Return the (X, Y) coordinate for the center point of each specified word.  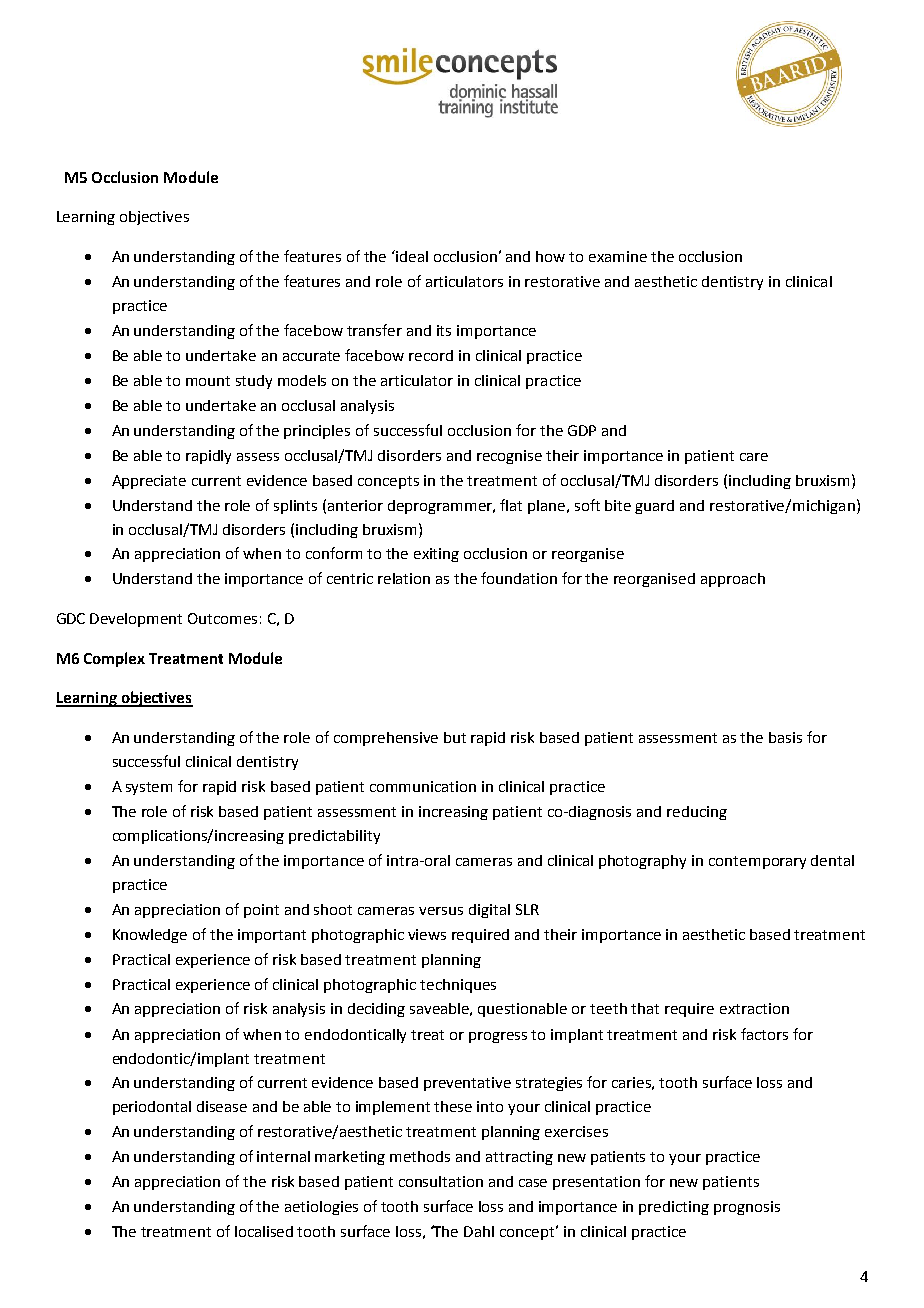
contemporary (757, 862)
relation (404, 578)
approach (733, 580)
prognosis (747, 1208)
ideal (411, 256)
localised (264, 1231)
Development (136, 620)
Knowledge (150, 936)
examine (618, 256)
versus (441, 911)
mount (208, 381)
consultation (441, 1181)
